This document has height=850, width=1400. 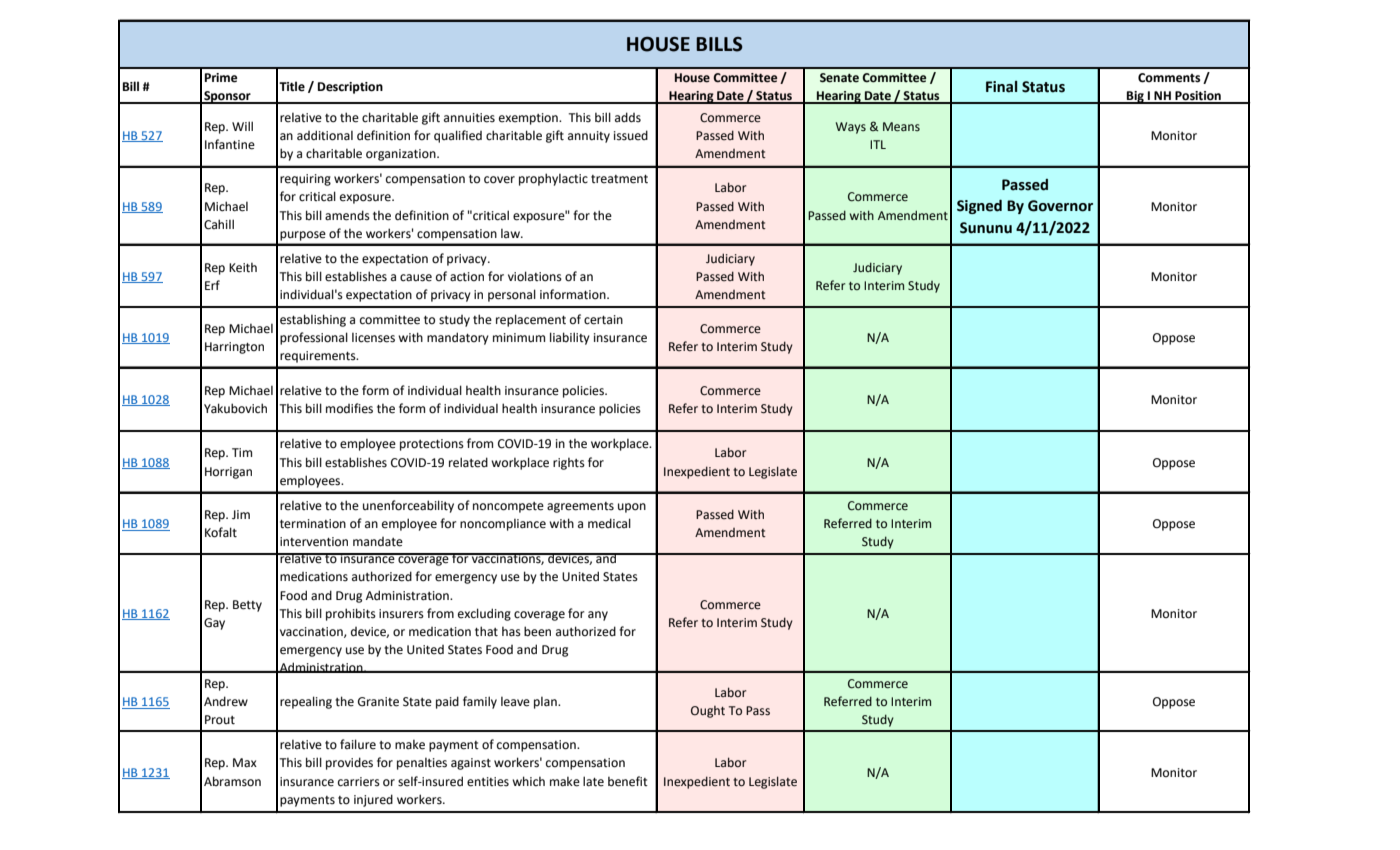 What do you see at coordinates (632, 508) in the document?
I see `upon` at bounding box center [632, 508].
